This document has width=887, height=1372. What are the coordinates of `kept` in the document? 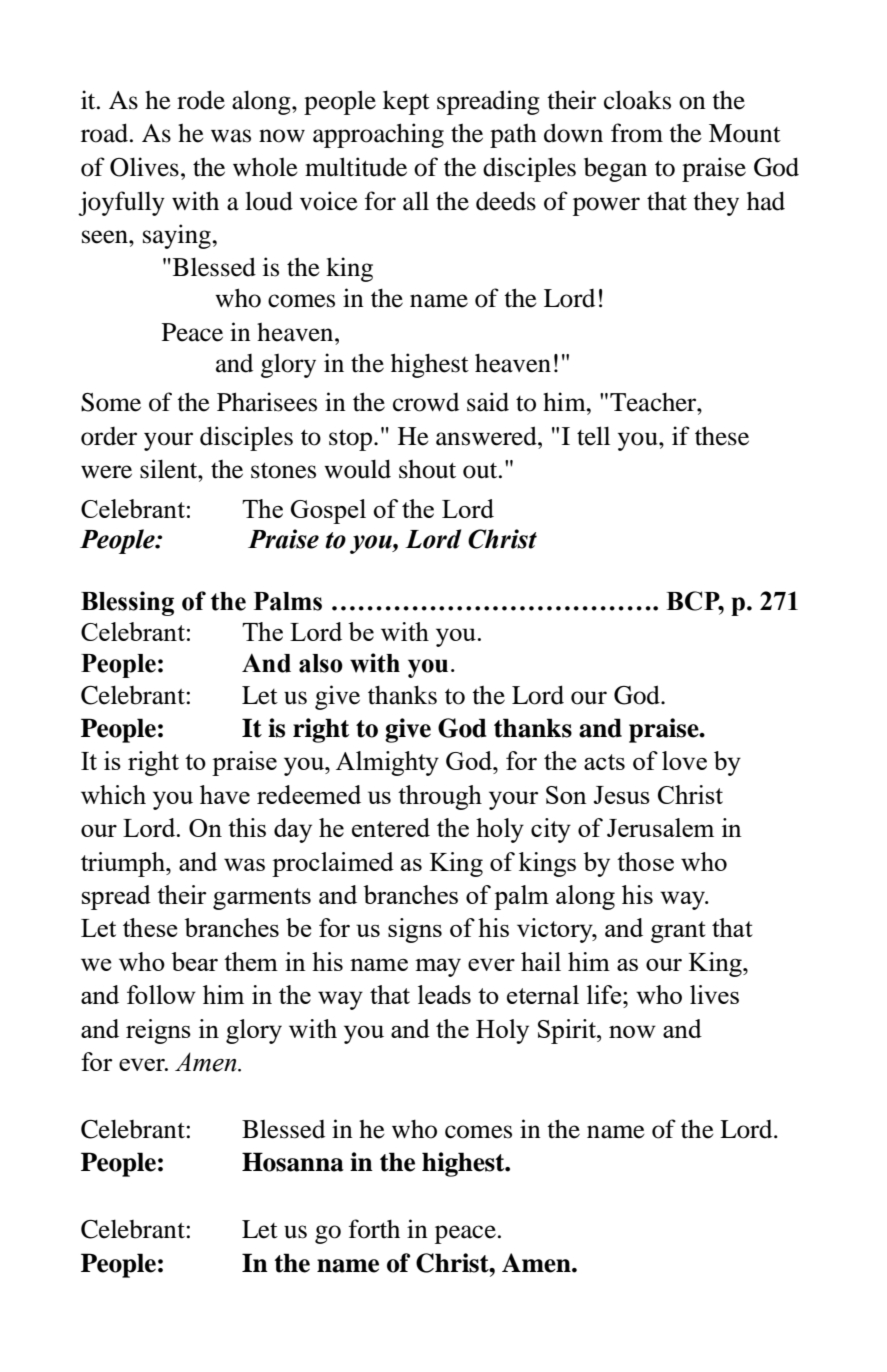 It's located at (406, 102).
